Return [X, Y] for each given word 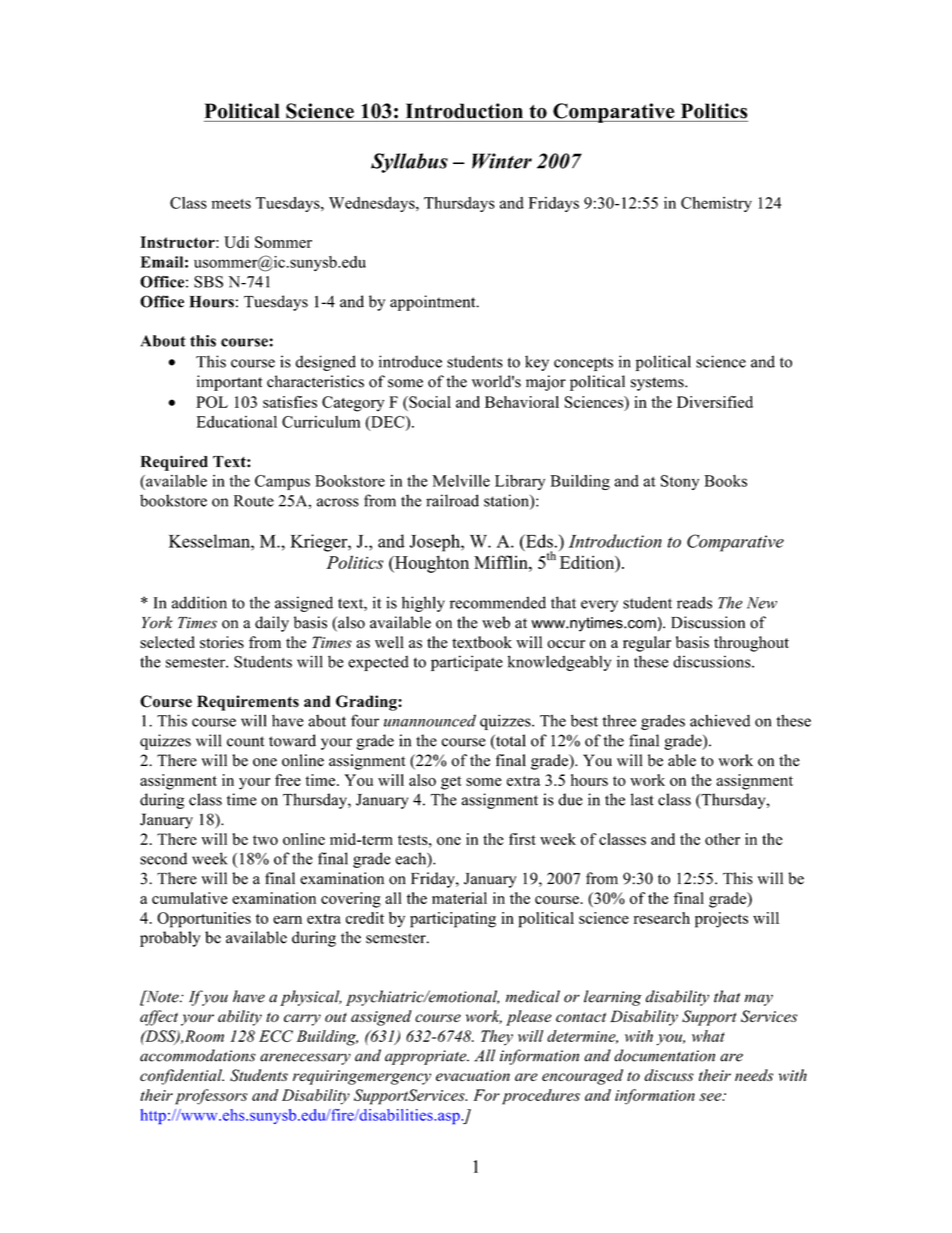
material [459, 898]
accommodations [198, 1055]
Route [254, 501]
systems [658, 384]
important [229, 383]
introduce [410, 361]
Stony [680, 482]
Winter [502, 161]
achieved [720, 720]
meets [231, 204]
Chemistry [716, 204]
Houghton [431, 564]
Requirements [248, 703]
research [662, 918]
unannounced [430, 720]
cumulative [190, 898]
